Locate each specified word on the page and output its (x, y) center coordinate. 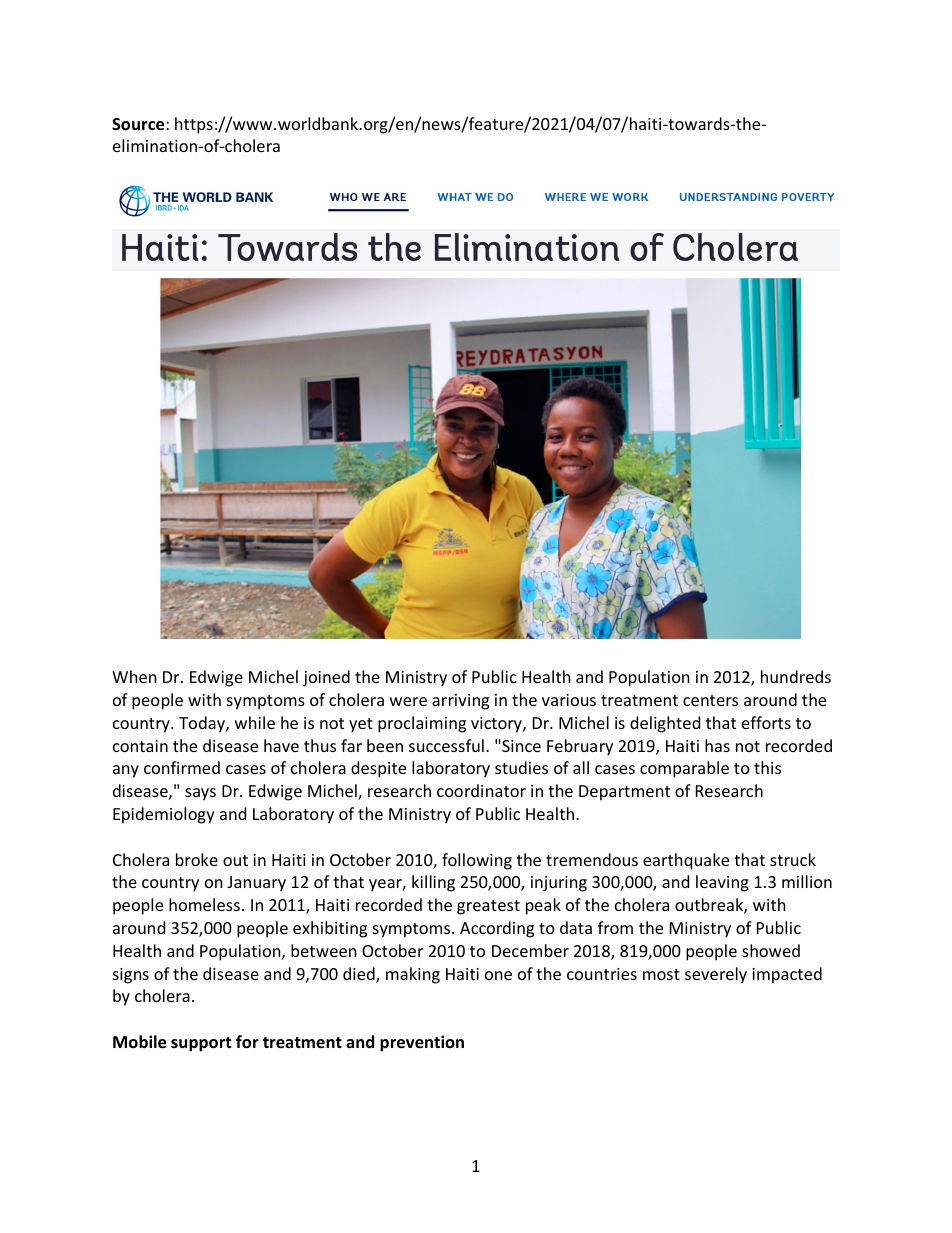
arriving (460, 702)
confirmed (182, 767)
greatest (488, 907)
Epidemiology (164, 815)
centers (710, 700)
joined (326, 678)
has (717, 745)
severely (716, 975)
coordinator (481, 790)
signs (131, 976)
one (498, 975)
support (201, 1044)
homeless (204, 904)
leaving (722, 883)
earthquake (686, 861)
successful (446, 745)
